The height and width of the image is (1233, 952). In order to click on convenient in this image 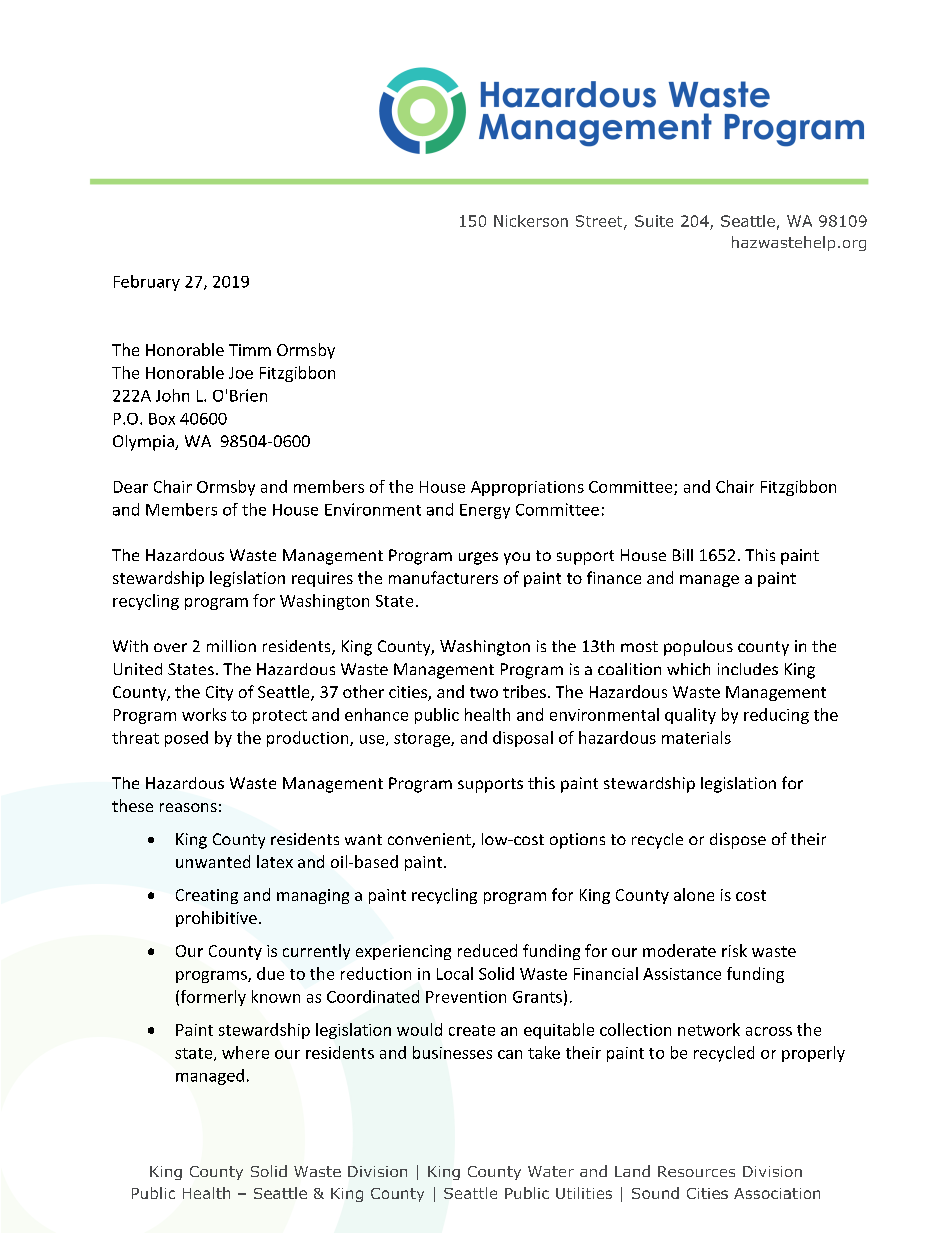, I will do `click(430, 840)`.
